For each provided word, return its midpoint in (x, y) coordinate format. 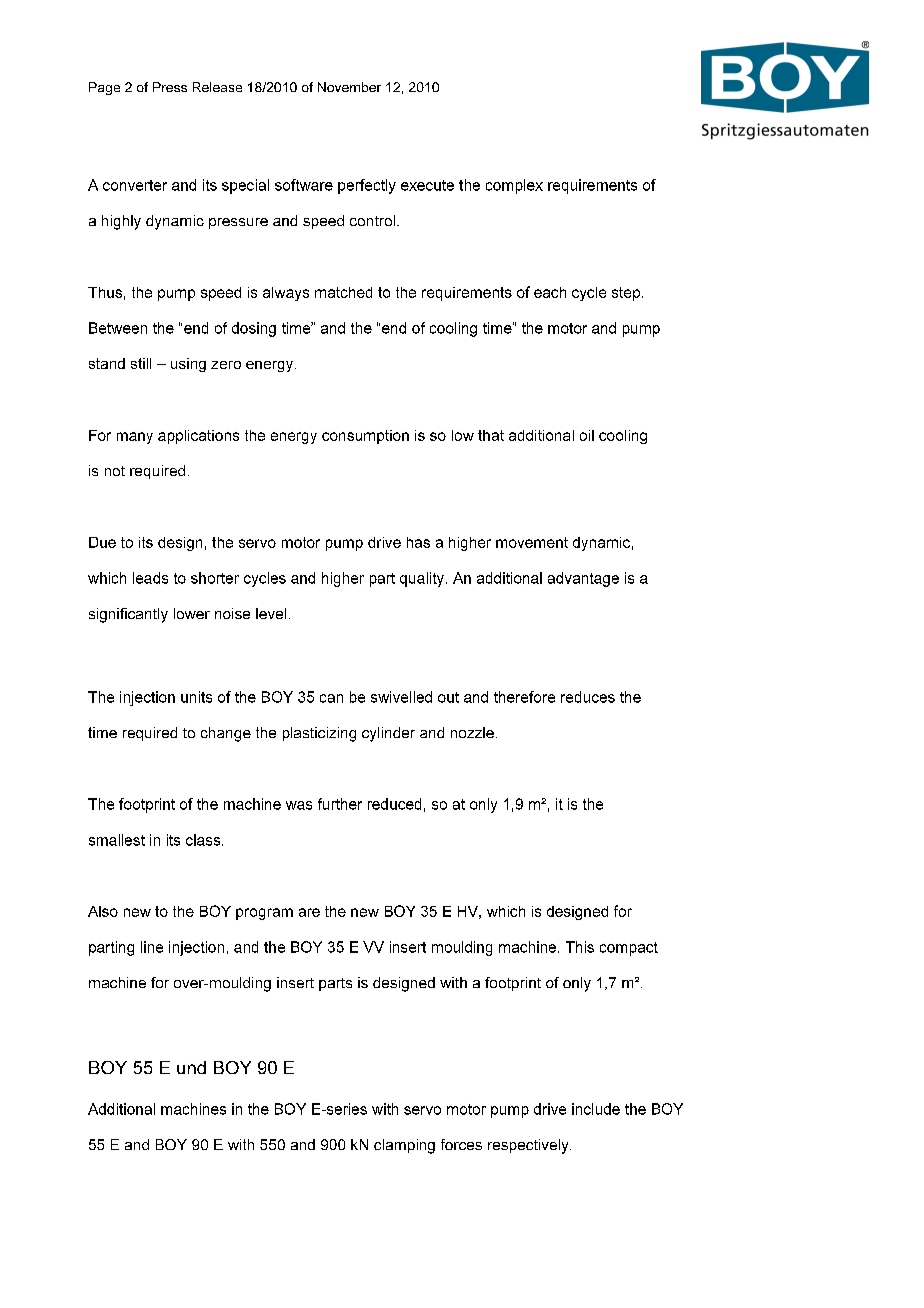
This (580, 947)
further (340, 804)
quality (422, 579)
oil (587, 435)
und (191, 1067)
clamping (404, 1146)
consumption (365, 437)
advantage (583, 579)
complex (514, 186)
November (349, 87)
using (188, 365)
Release (217, 87)
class (204, 840)
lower (192, 613)
